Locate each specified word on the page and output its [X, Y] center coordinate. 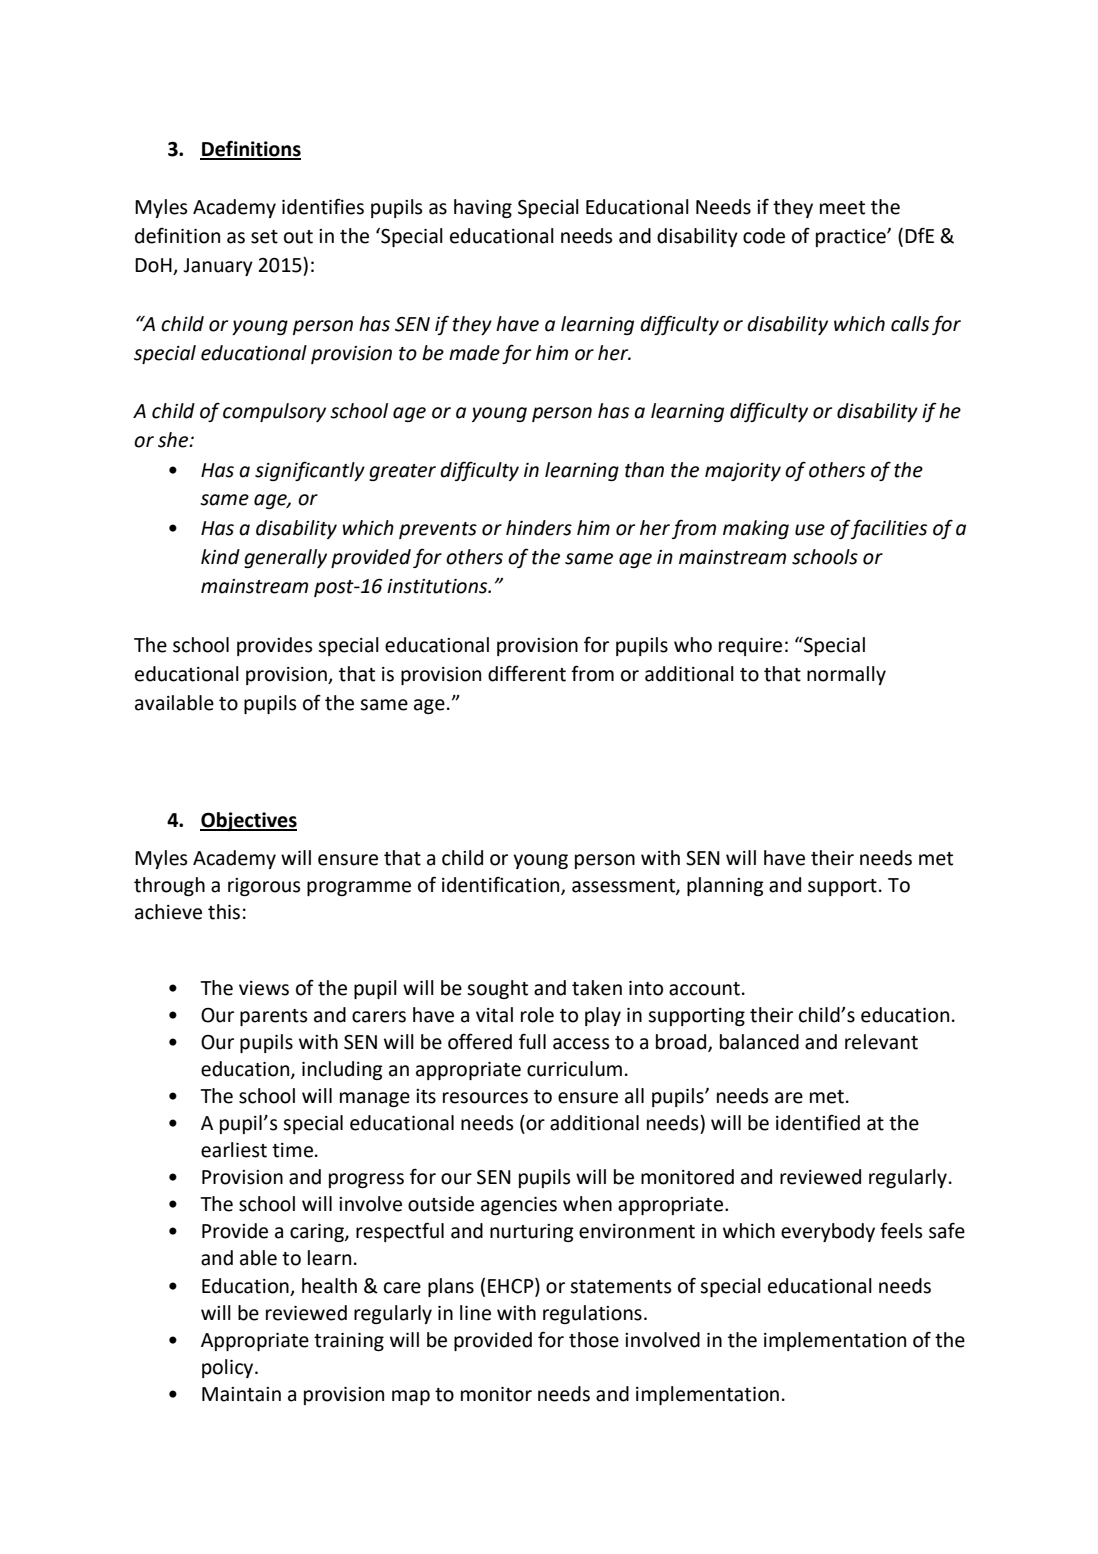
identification [502, 885]
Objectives [248, 821]
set [264, 237]
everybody [828, 1232]
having [483, 208]
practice [852, 238]
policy [229, 1368]
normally [846, 675]
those [594, 1340]
